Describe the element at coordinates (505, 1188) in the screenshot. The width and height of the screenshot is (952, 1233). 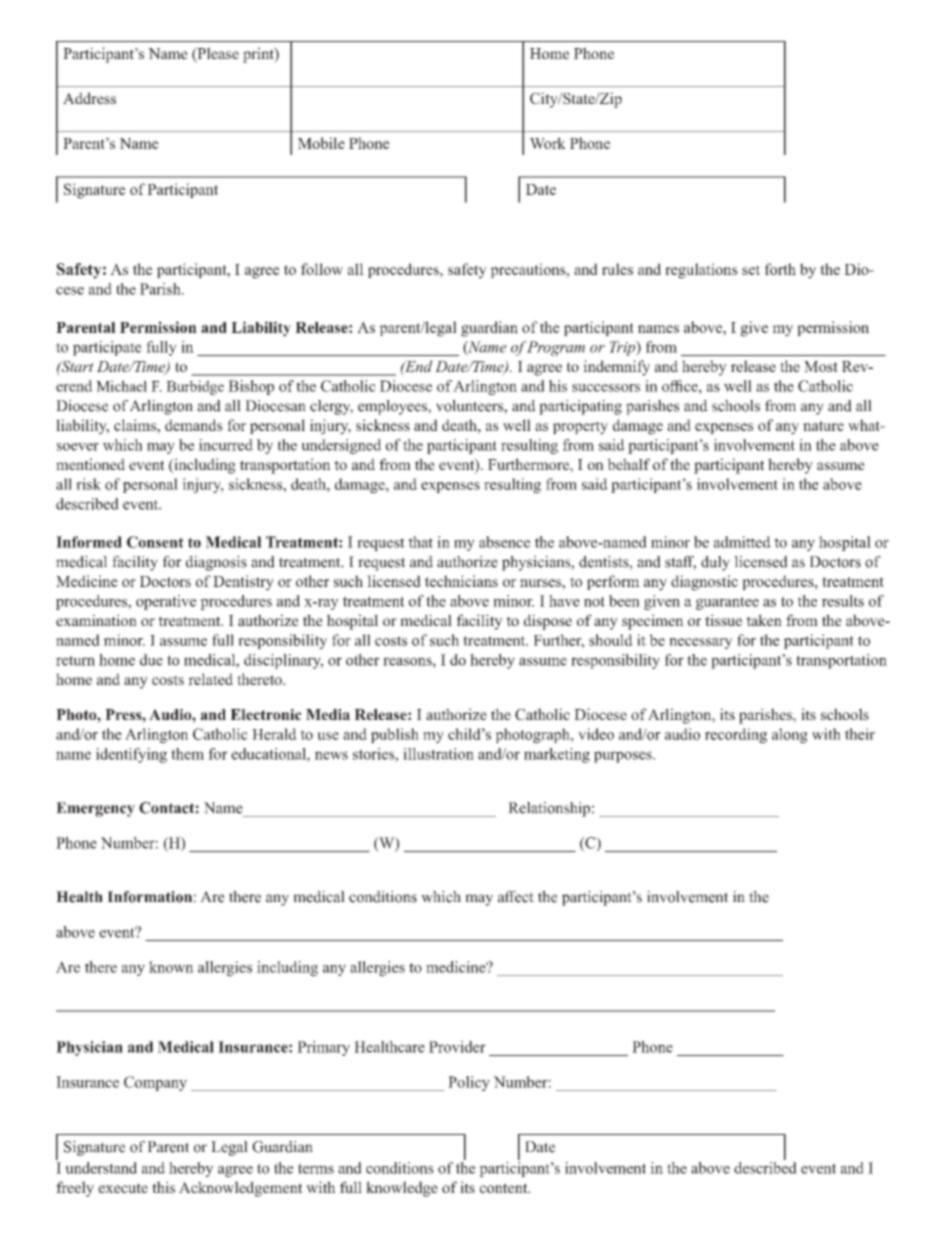
I see `content` at that location.
